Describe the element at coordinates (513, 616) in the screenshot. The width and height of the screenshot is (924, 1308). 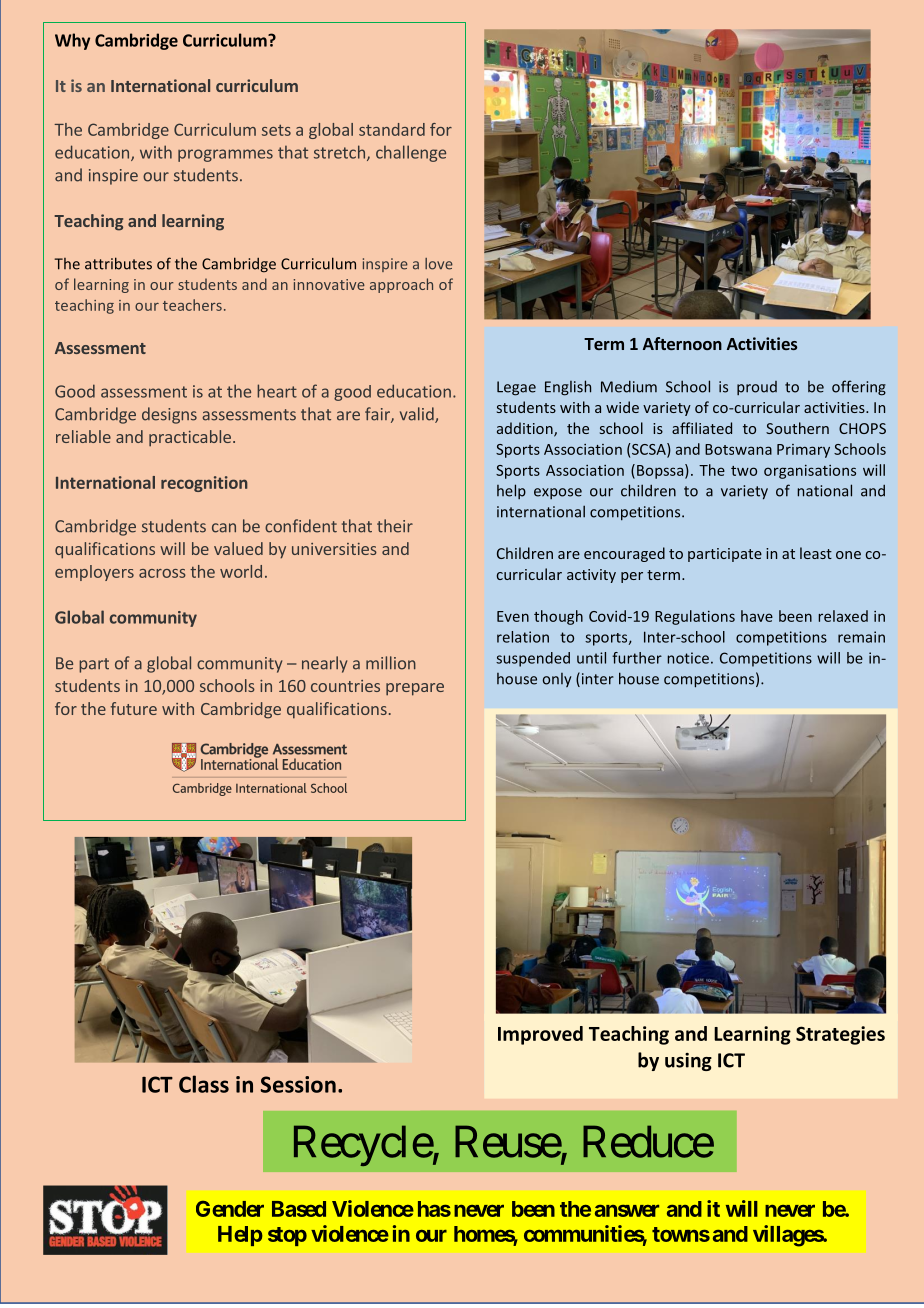
I see `Even` at that location.
